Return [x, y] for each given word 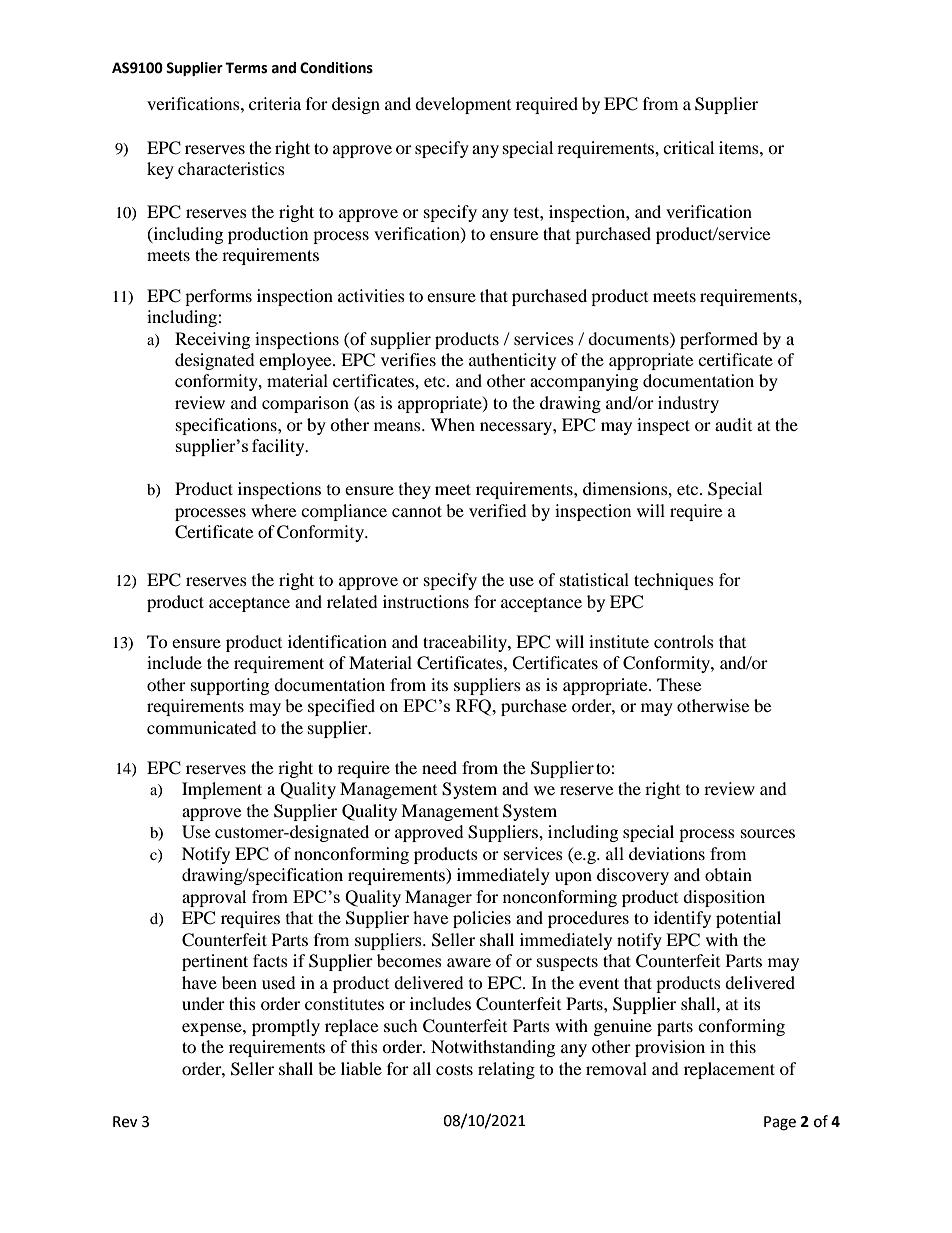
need [439, 767]
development [463, 105]
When [452, 424]
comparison [305, 404]
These [679, 684]
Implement [222, 790]
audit [733, 424]
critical [688, 147]
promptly [286, 1027]
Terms [246, 68]
